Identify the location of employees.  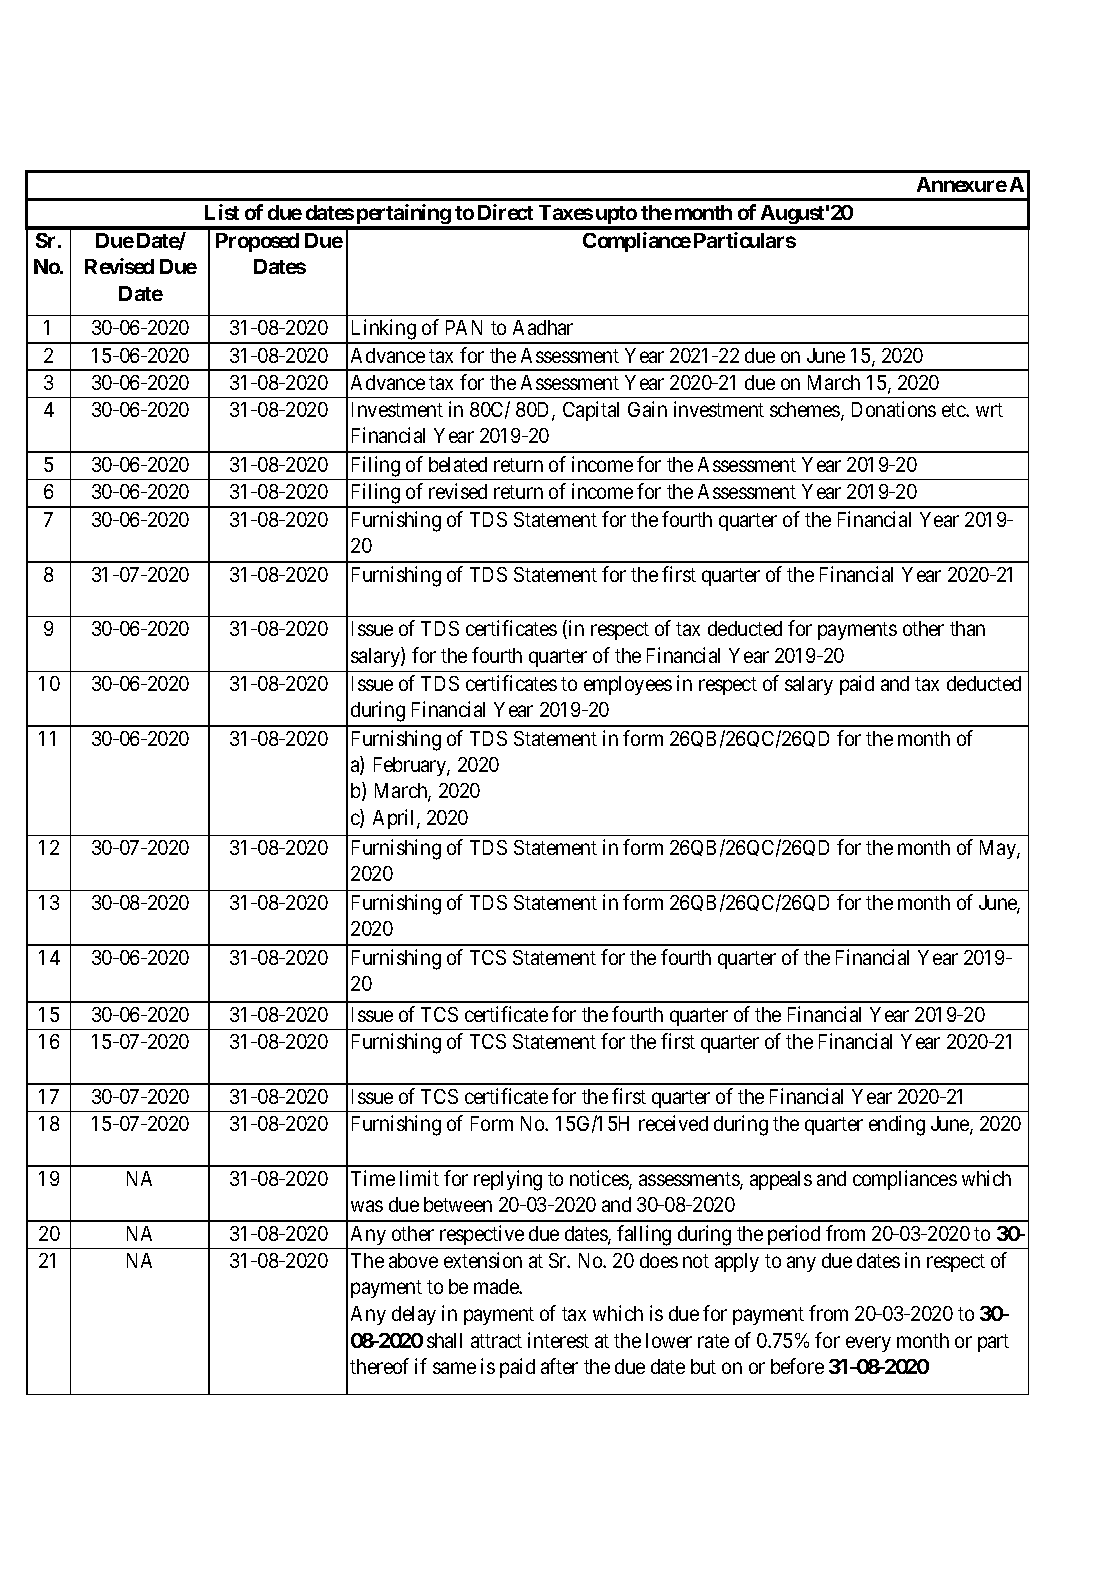
(628, 685).
